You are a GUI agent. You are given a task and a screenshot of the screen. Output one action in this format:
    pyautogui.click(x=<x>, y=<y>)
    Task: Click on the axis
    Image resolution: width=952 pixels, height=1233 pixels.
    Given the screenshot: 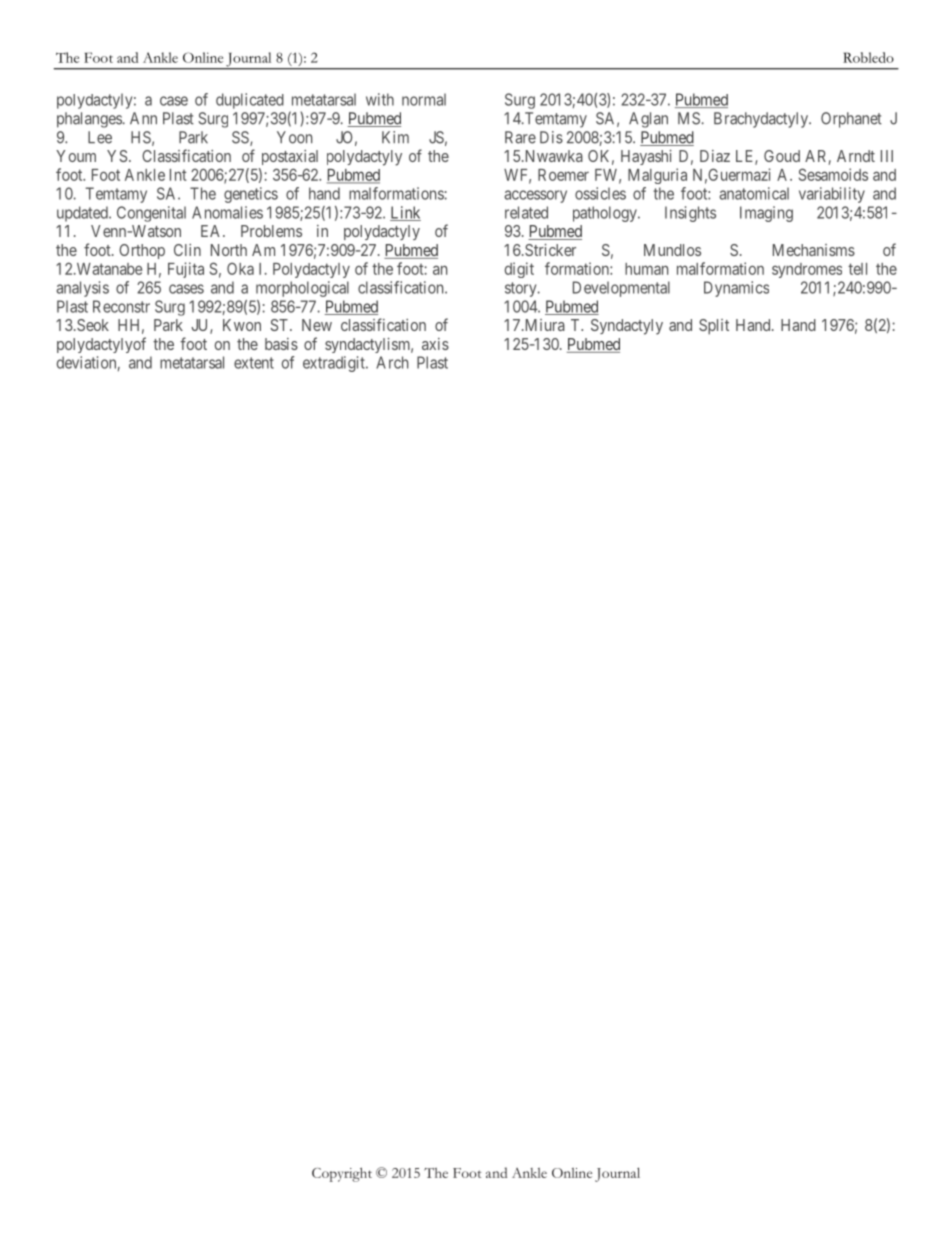 What is the action you would take?
    pyautogui.click(x=435, y=344)
